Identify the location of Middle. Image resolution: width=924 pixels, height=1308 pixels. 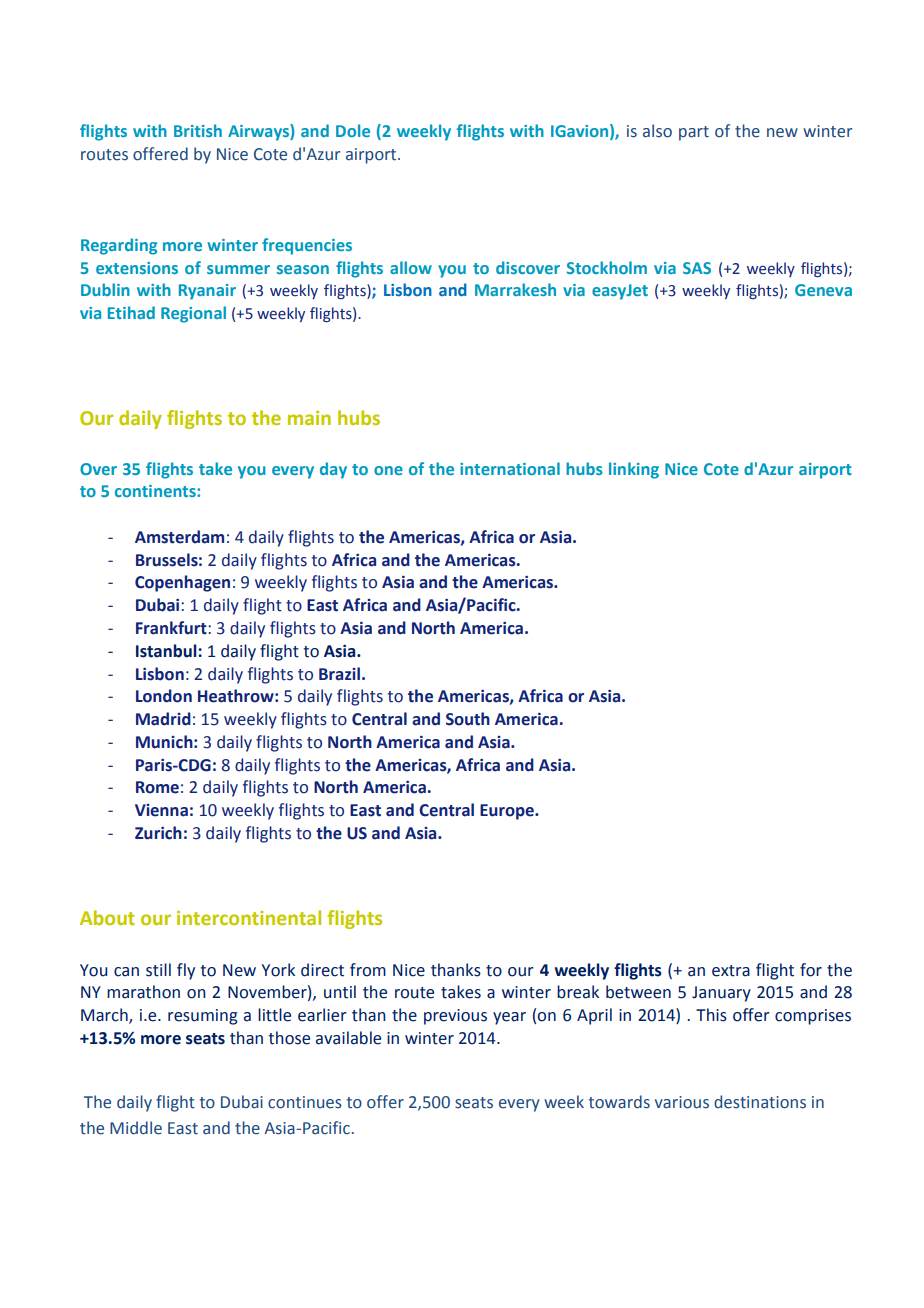
(136, 1128).
